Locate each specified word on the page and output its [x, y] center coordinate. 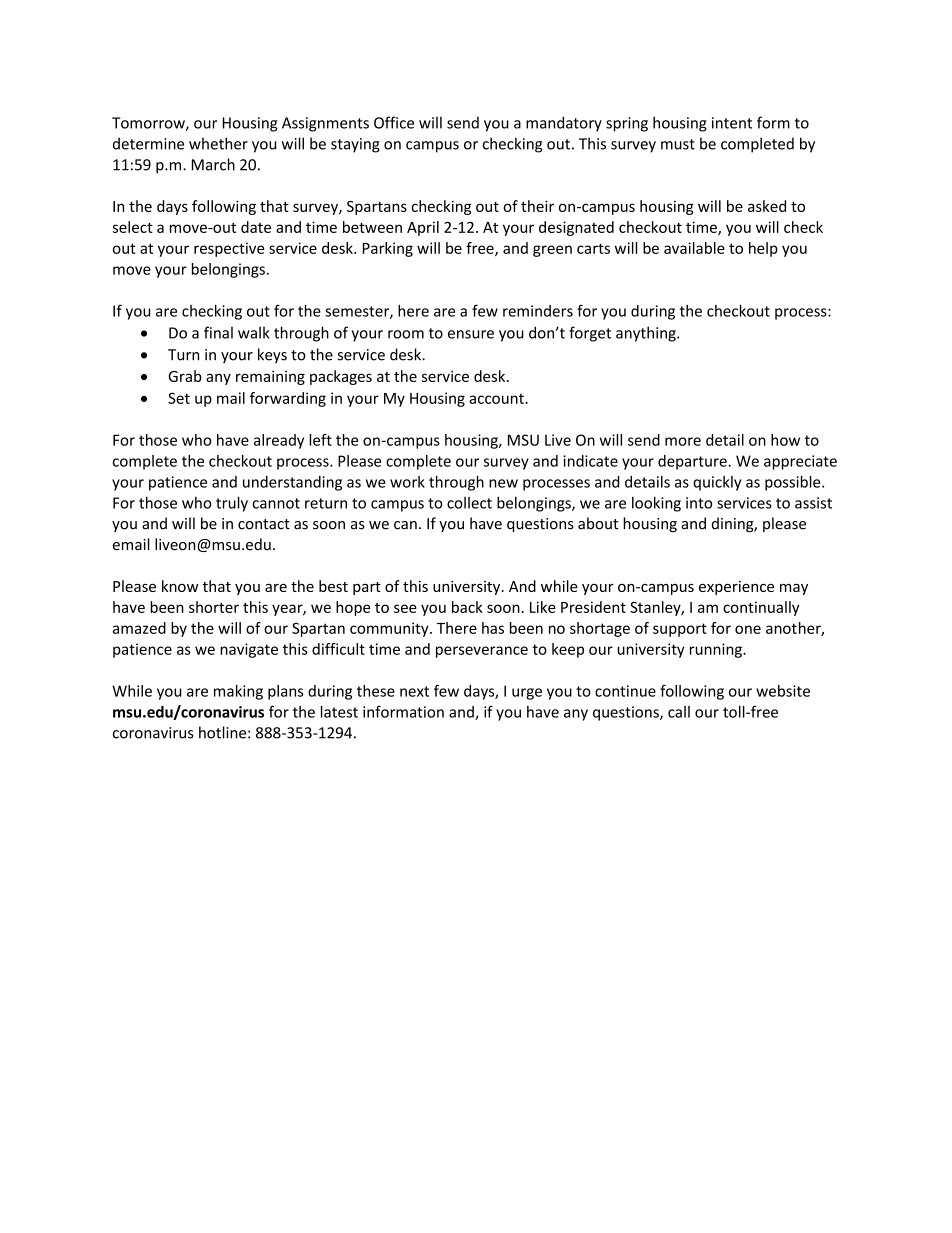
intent [732, 123]
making [238, 692]
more [683, 441]
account [497, 398]
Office [394, 122]
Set [179, 398]
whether [218, 143]
